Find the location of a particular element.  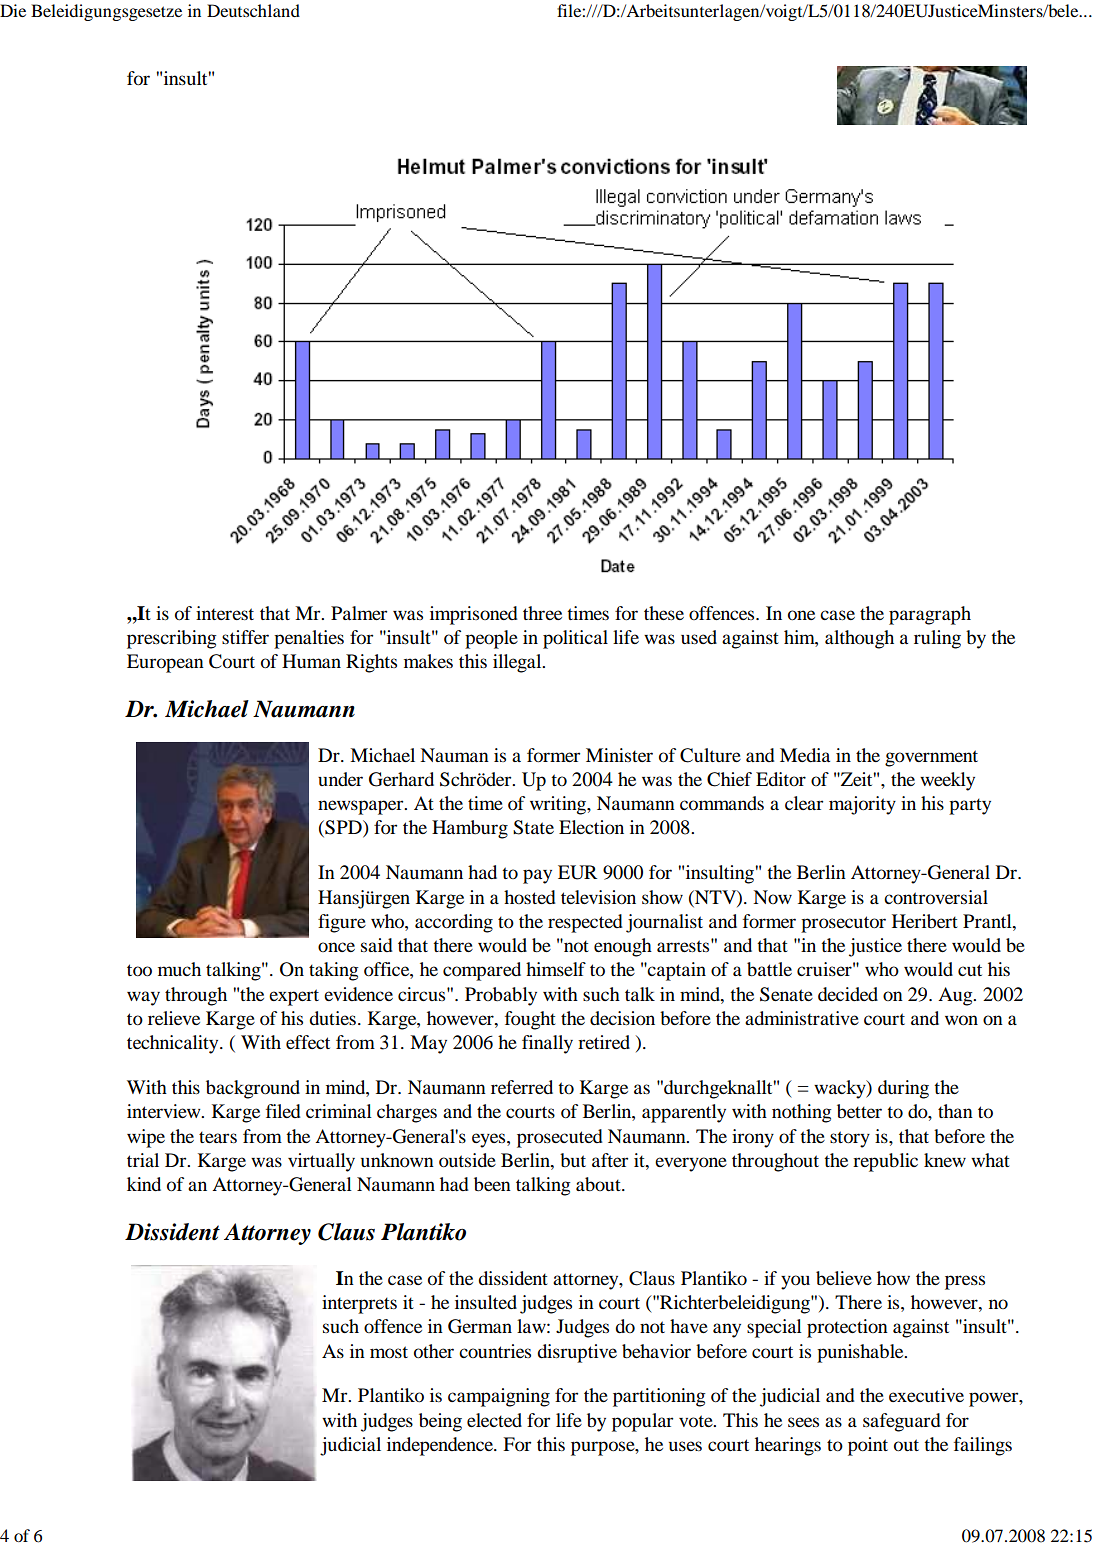

technicality is located at coordinates (174, 1044).
